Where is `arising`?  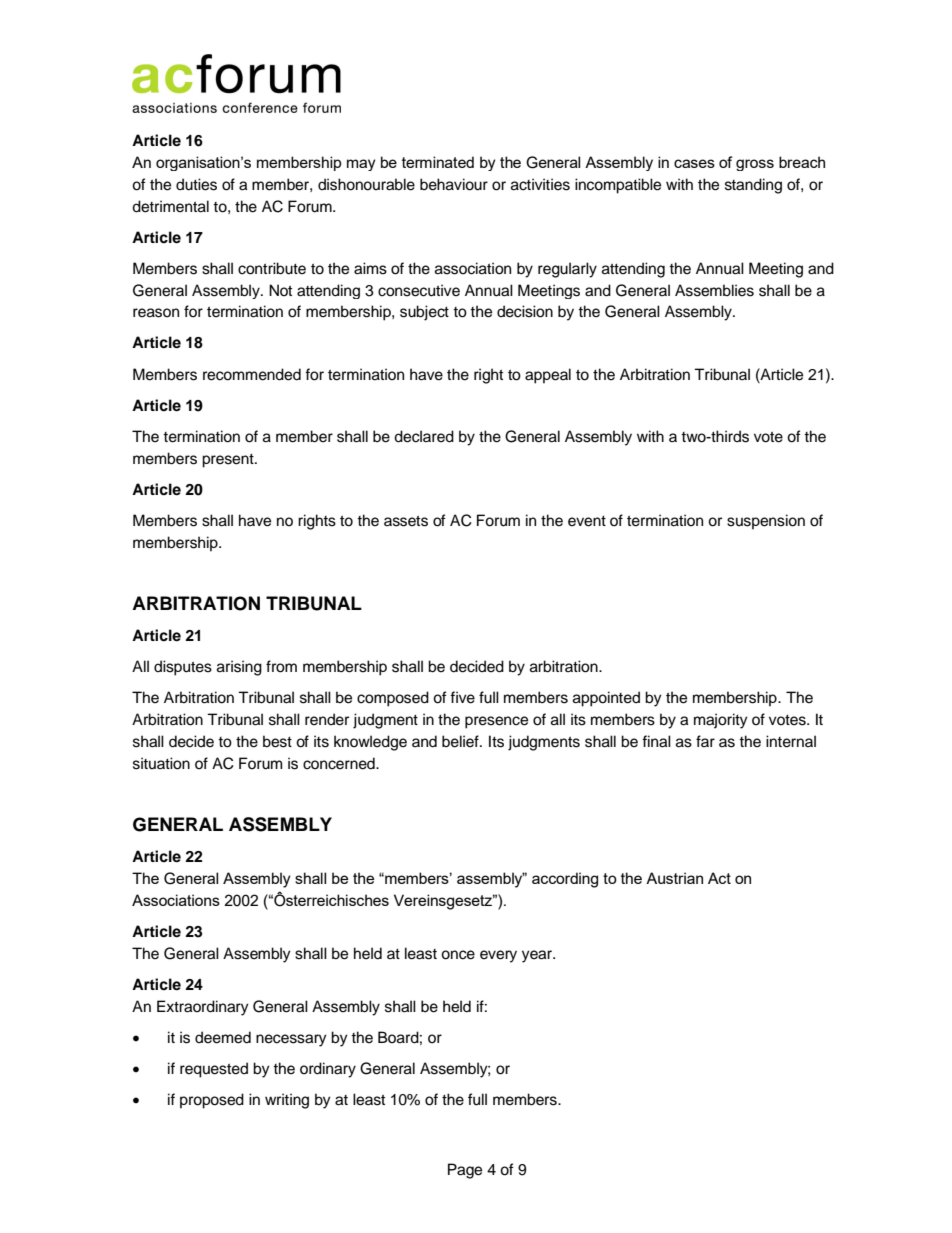 arising is located at coordinates (239, 668).
